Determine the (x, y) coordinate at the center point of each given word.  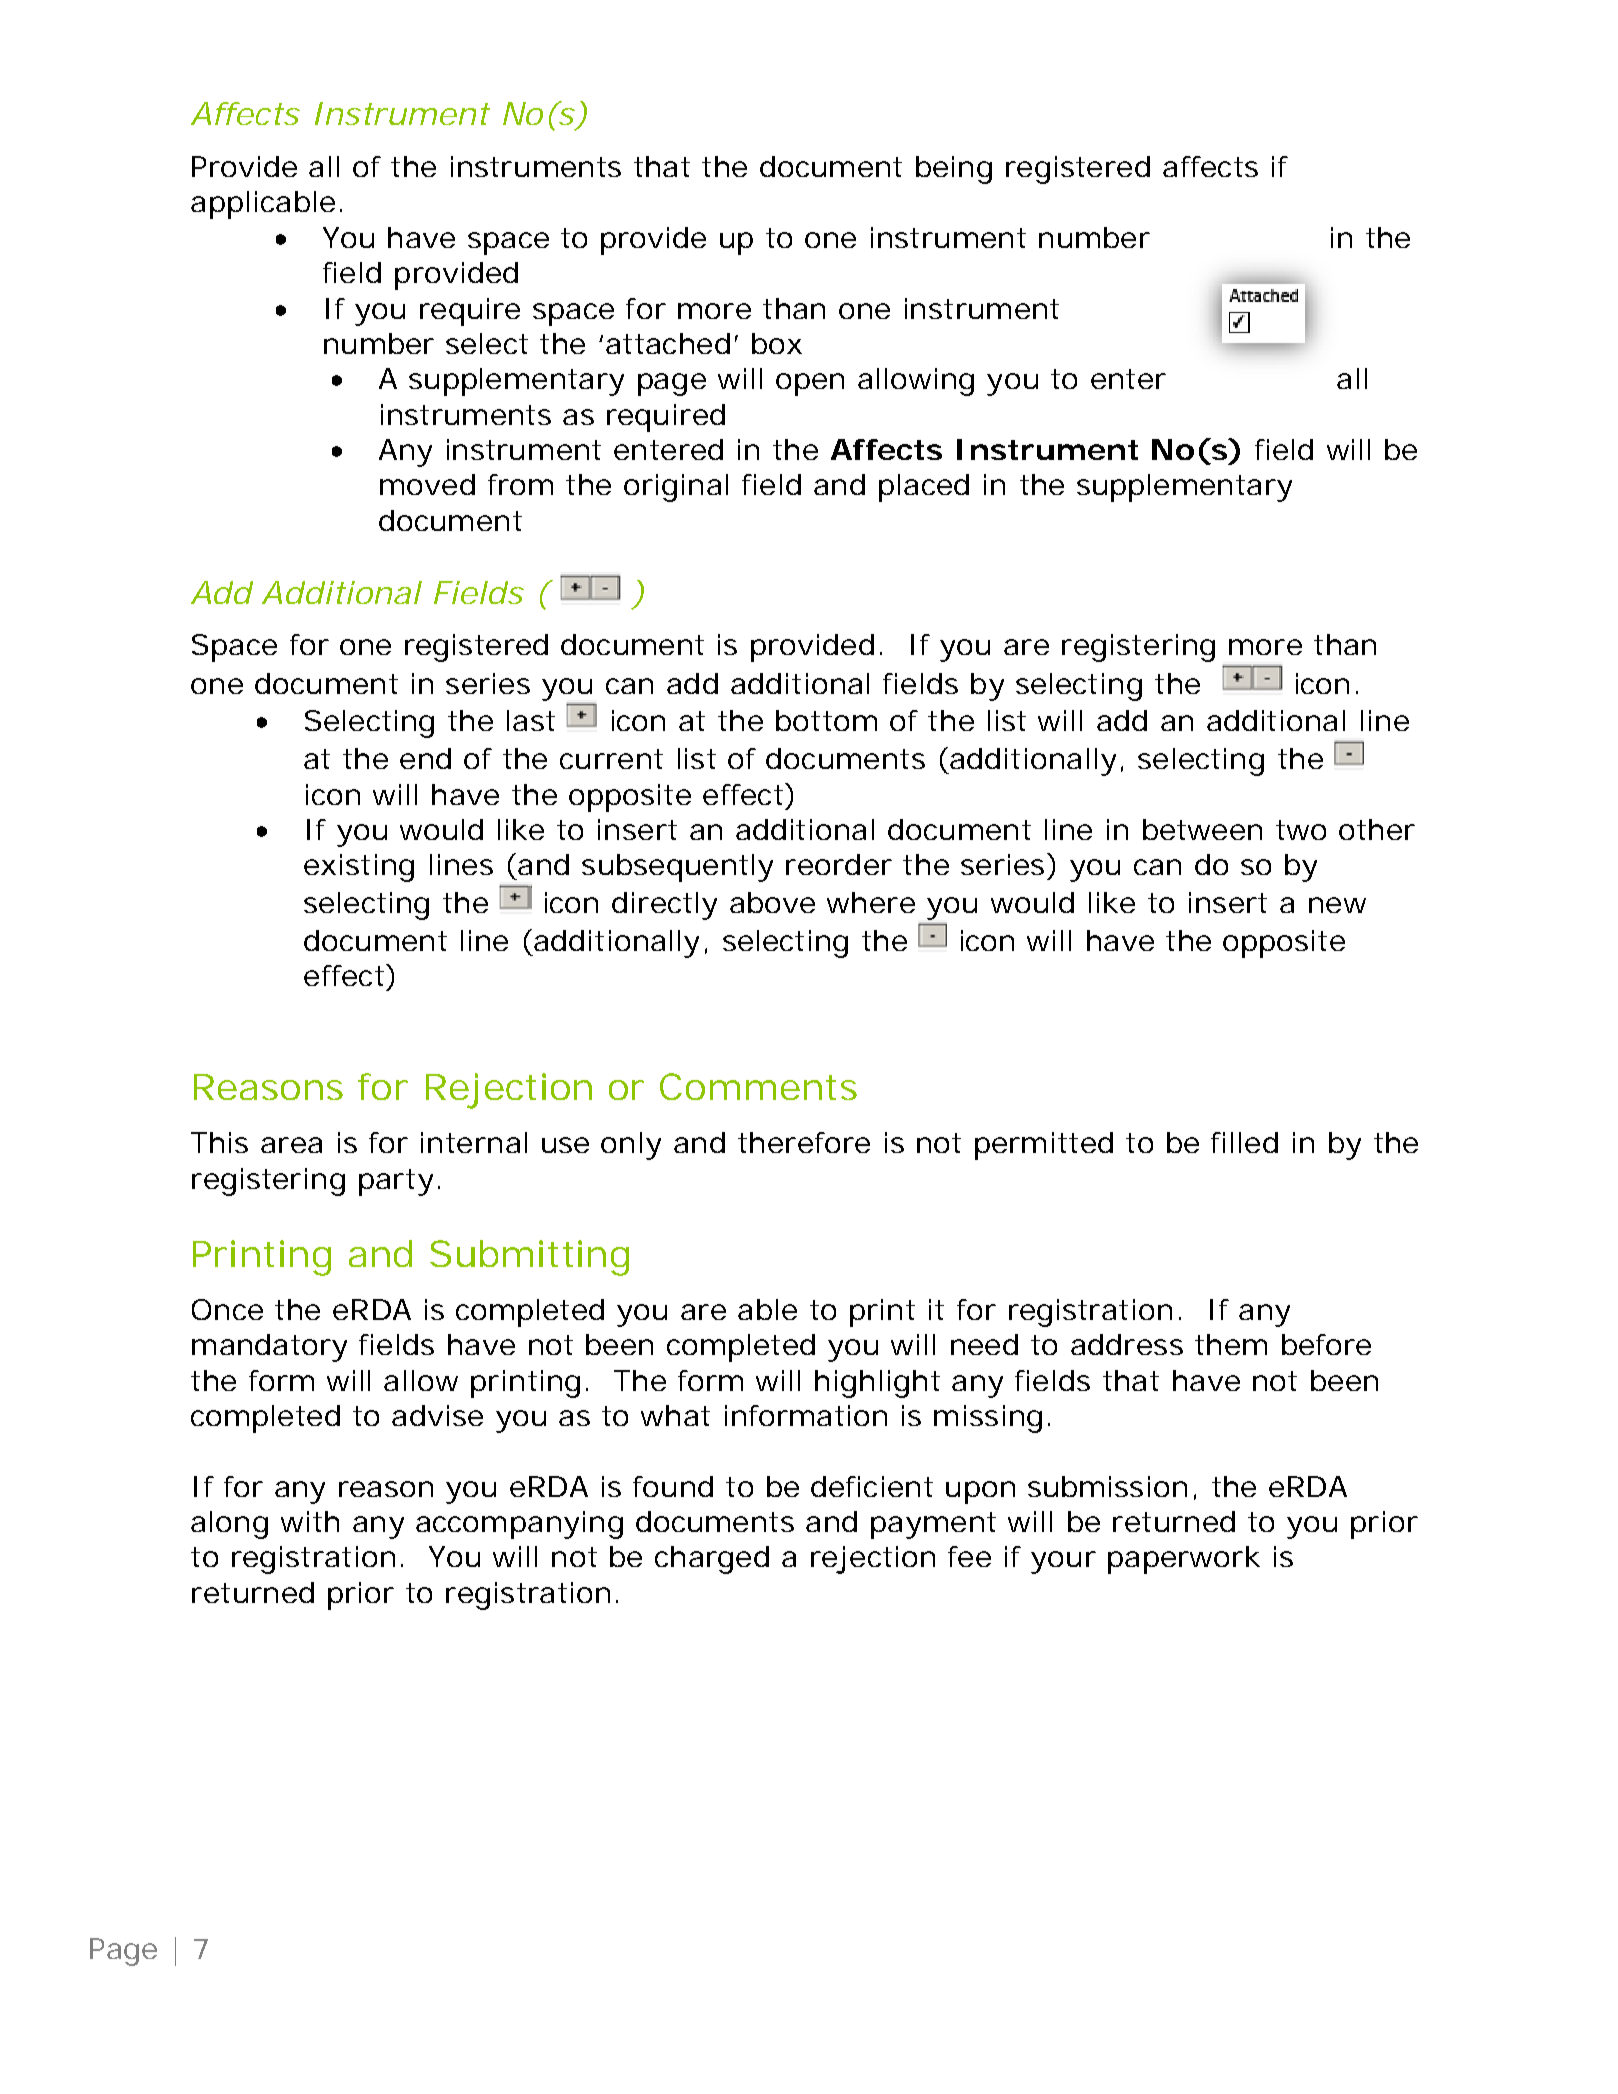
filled (1244, 1142)
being (954, 170)
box (777, 343)
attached (668, 343)
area (291, 1145)
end (425, 758)
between (1202, 829)
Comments (758, 1086)
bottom (826, 720)
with (310, 1521)
